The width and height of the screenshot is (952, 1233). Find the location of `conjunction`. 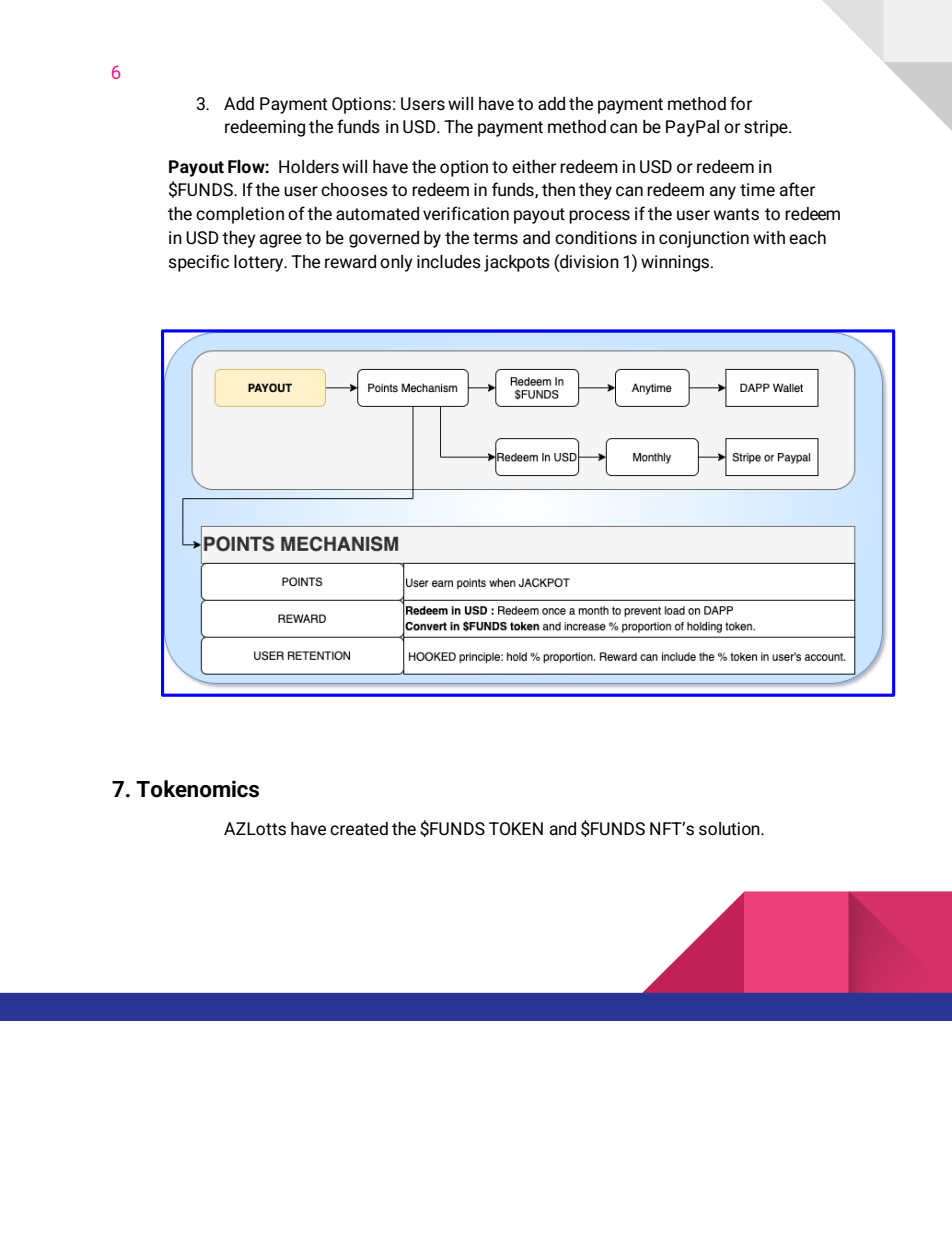

conjunction is located at coordinates (704, 239).
